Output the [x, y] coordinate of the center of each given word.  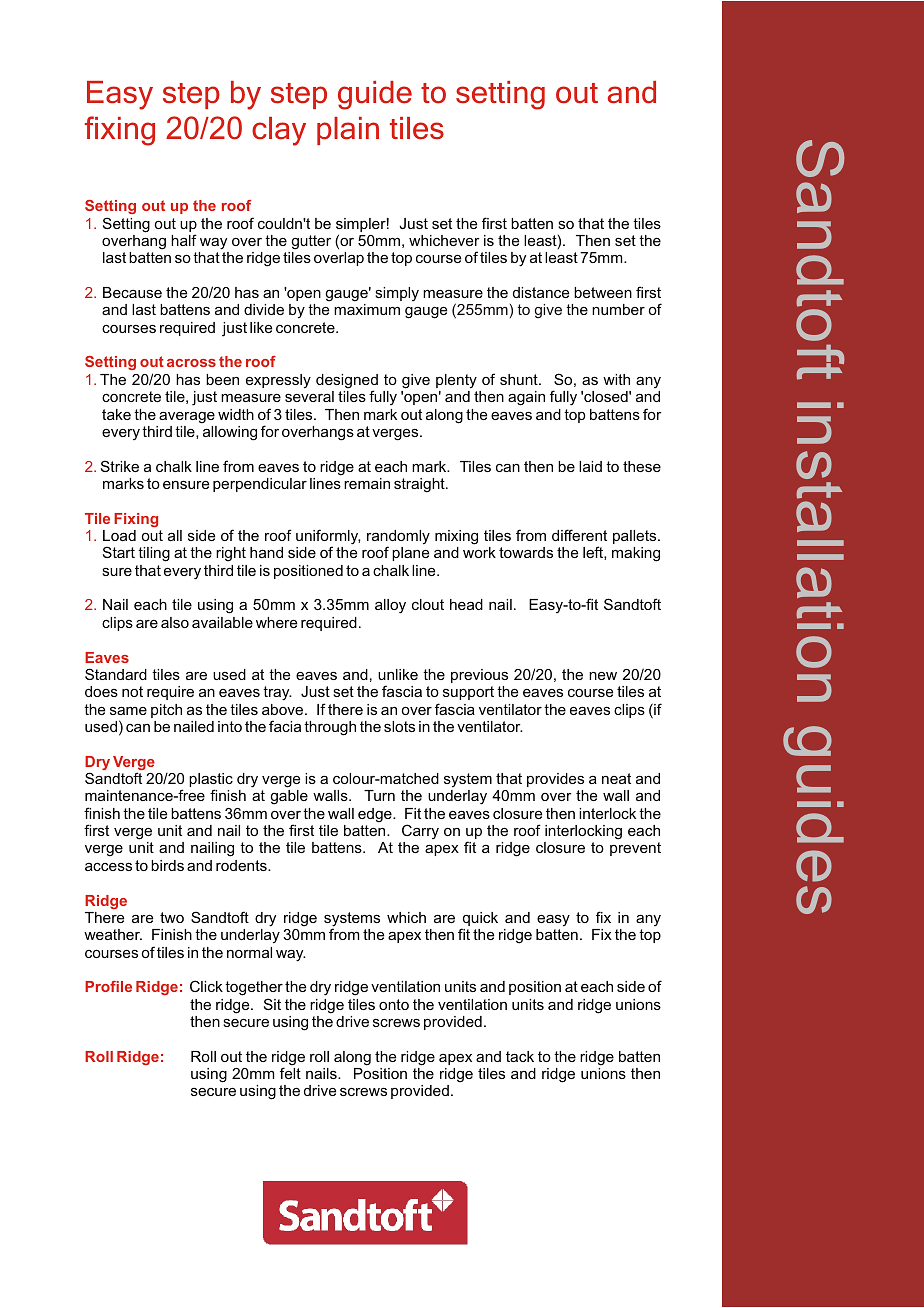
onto [394, 1004]
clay [279, 131]
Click [206, 986]
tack [520, 1056]
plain [348, 131]
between [603, 292]
